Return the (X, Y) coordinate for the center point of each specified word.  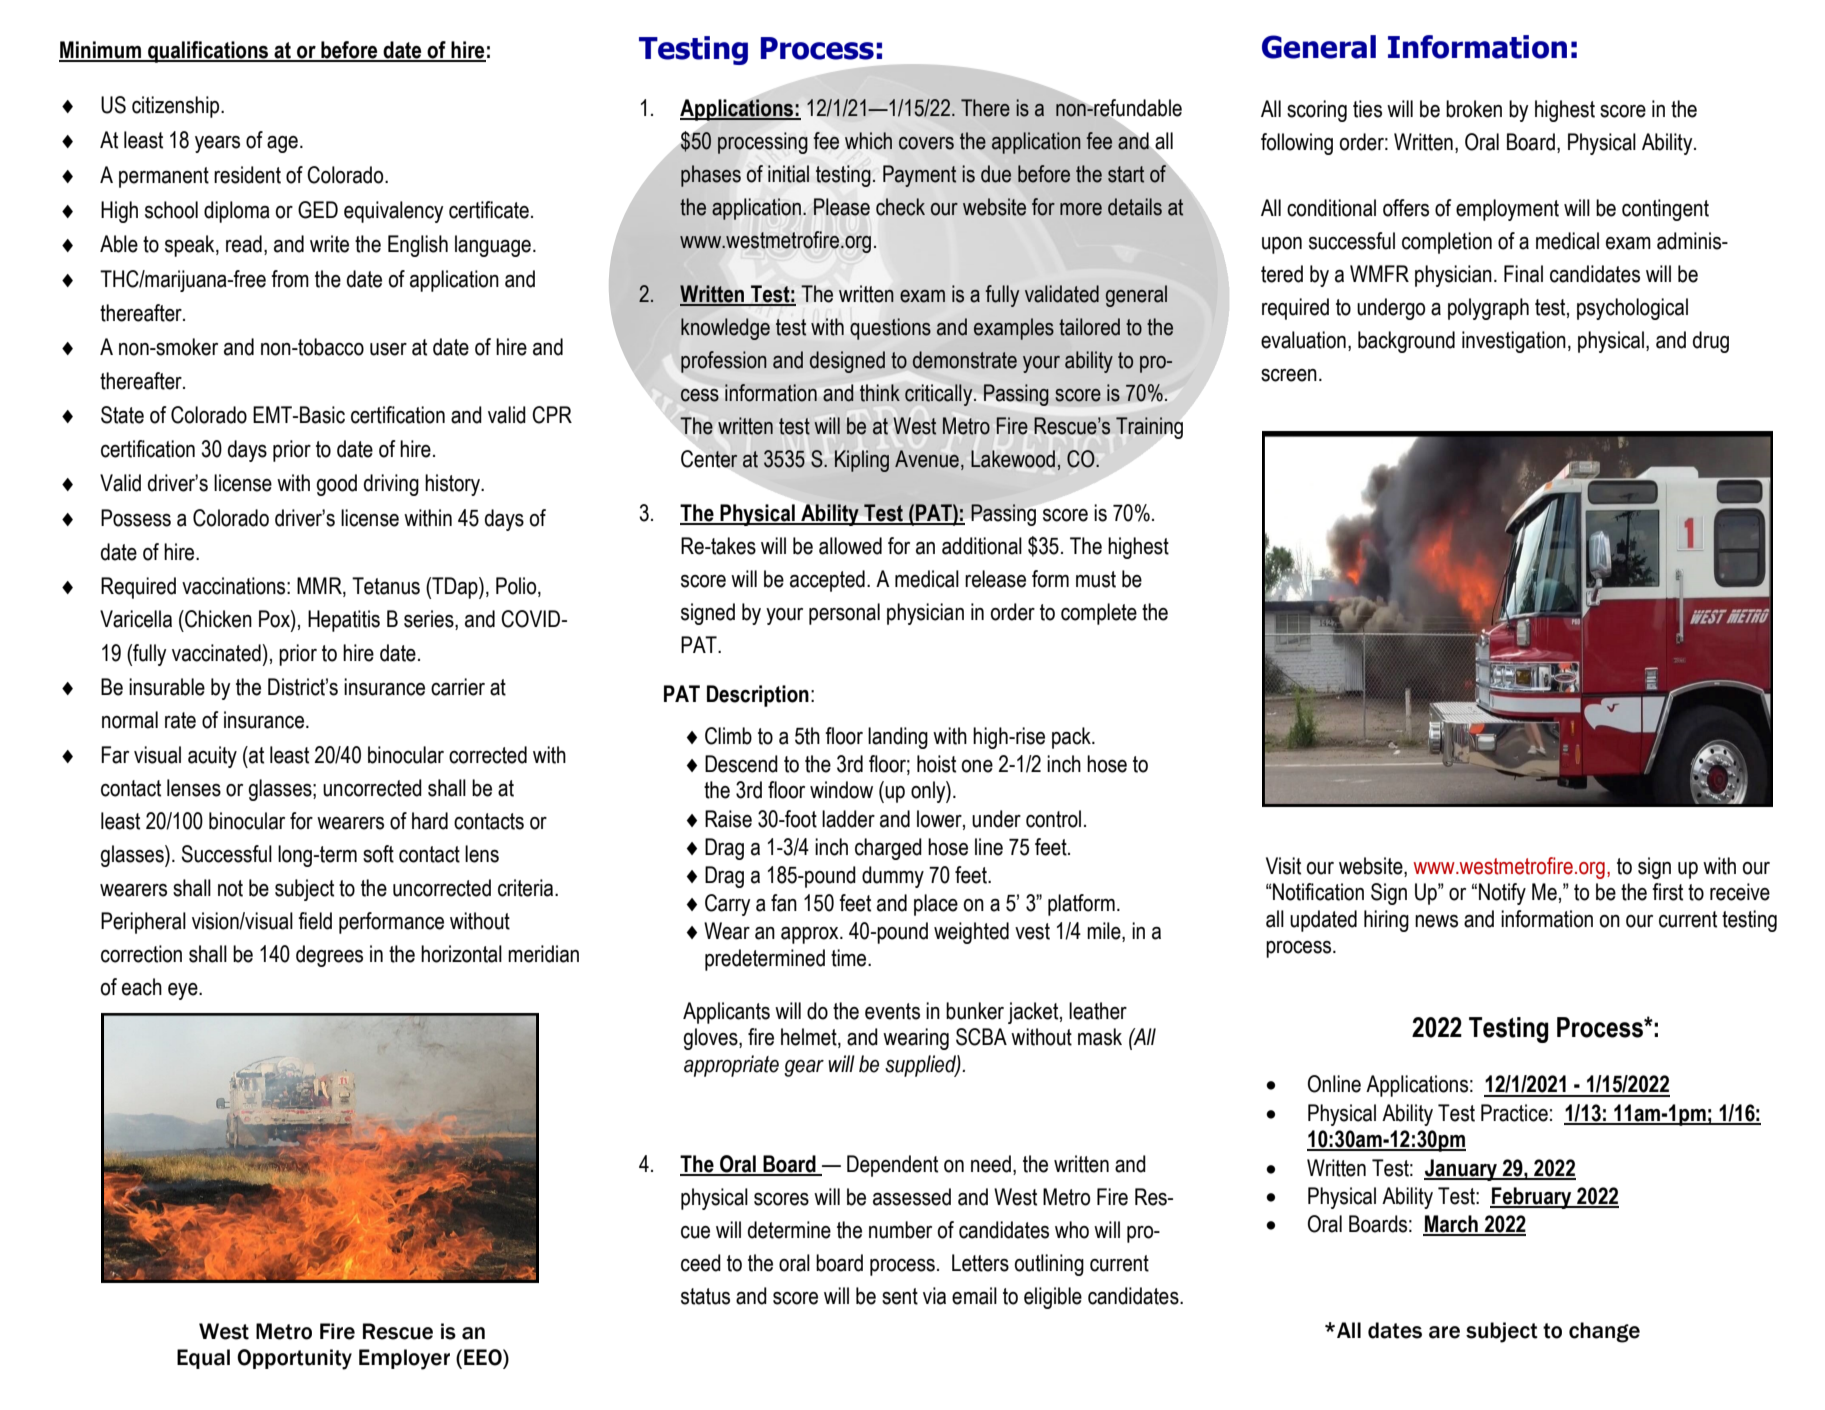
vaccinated (217, 653)
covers (926, 143)
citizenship (177, 107)
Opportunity (294, 1359)
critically (940, 395)
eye (184, 991)
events (892, 1011)
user (388, 349)
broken (1474, 109)
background (1406, 342)
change (1604, 1332)
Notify (1502, 894)
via (934, 1296)
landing (898, 738)
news (1436, 921)
